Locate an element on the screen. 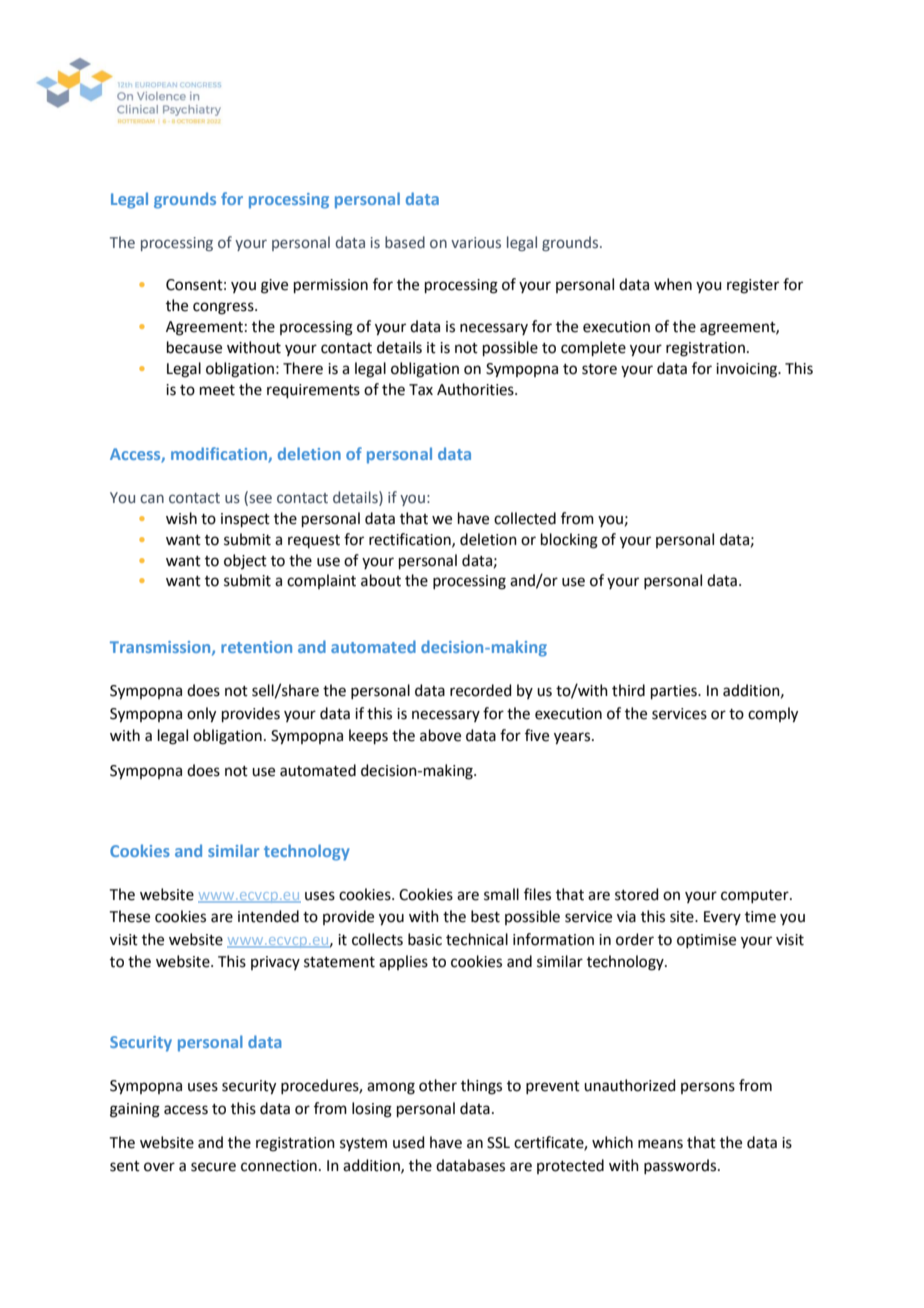 This screenshot has width=924, height=1308. congress is located at coordinates (224, 308).
